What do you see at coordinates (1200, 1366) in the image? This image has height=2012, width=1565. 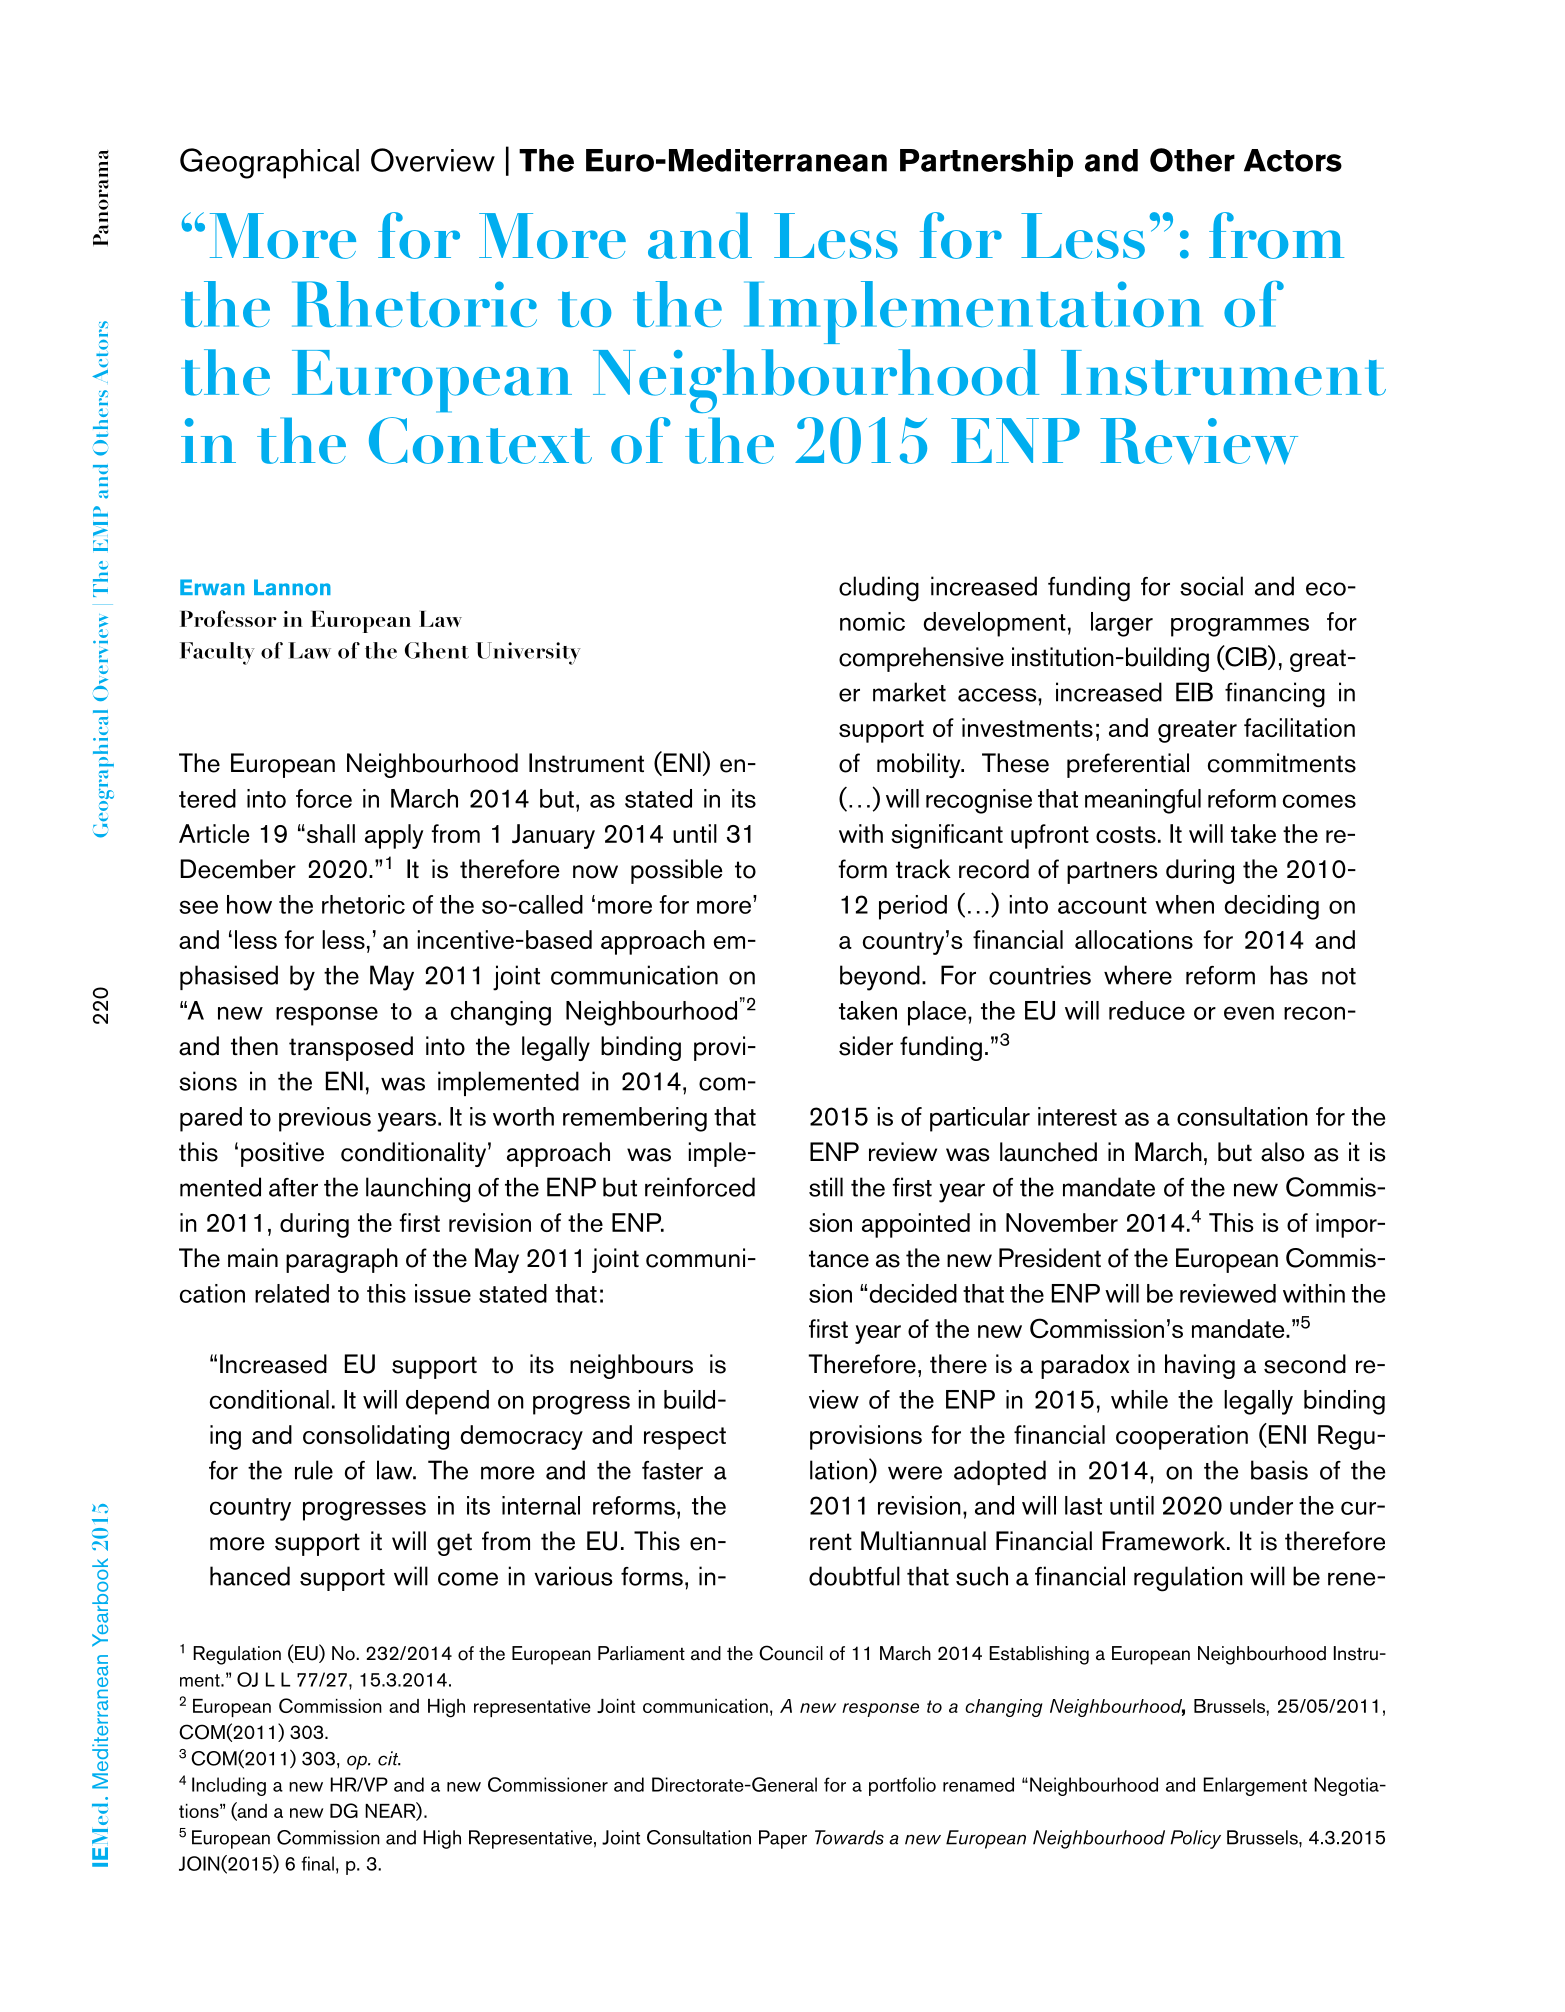 I see `having` at bounding box center [1200, 1366].
